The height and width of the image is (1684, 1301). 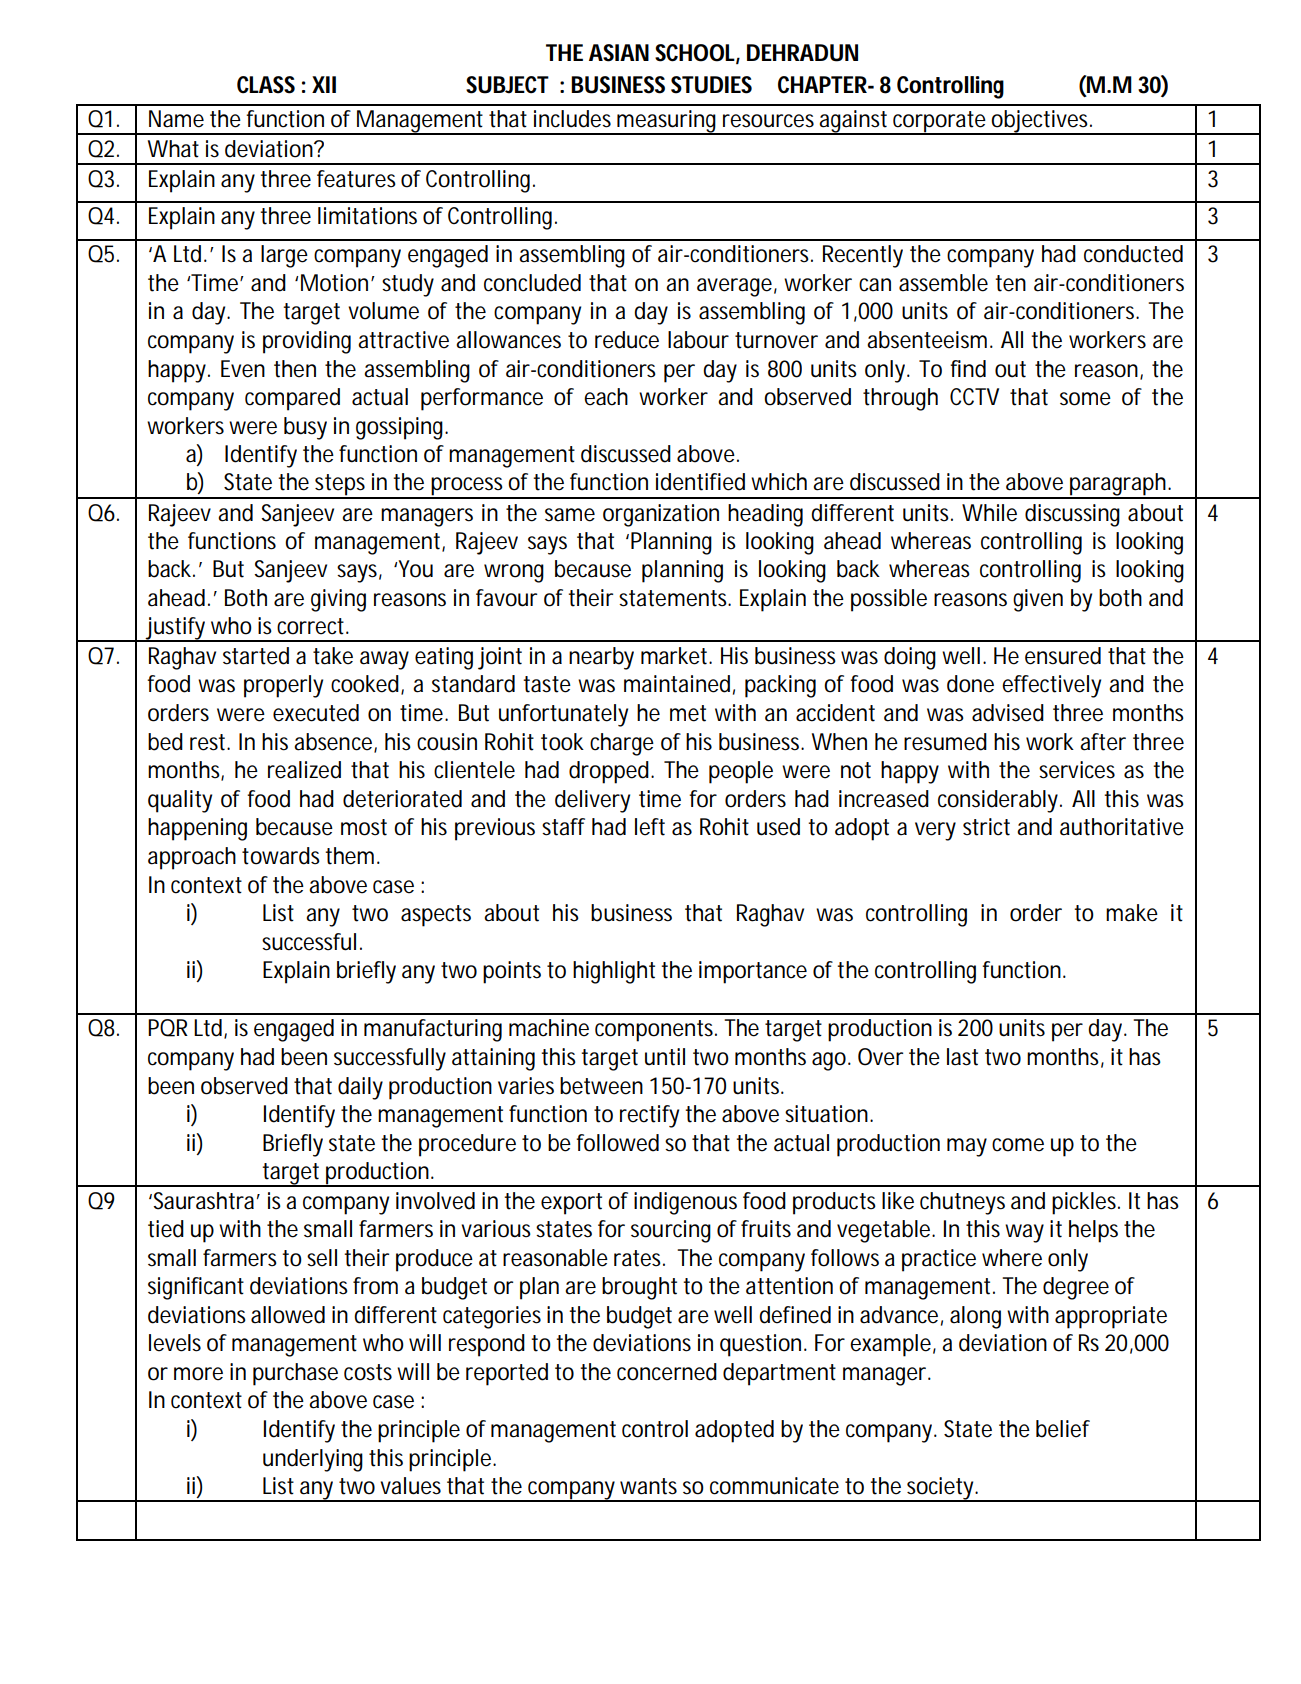 I want to click on CLASS, so click(x=266, y=85).
